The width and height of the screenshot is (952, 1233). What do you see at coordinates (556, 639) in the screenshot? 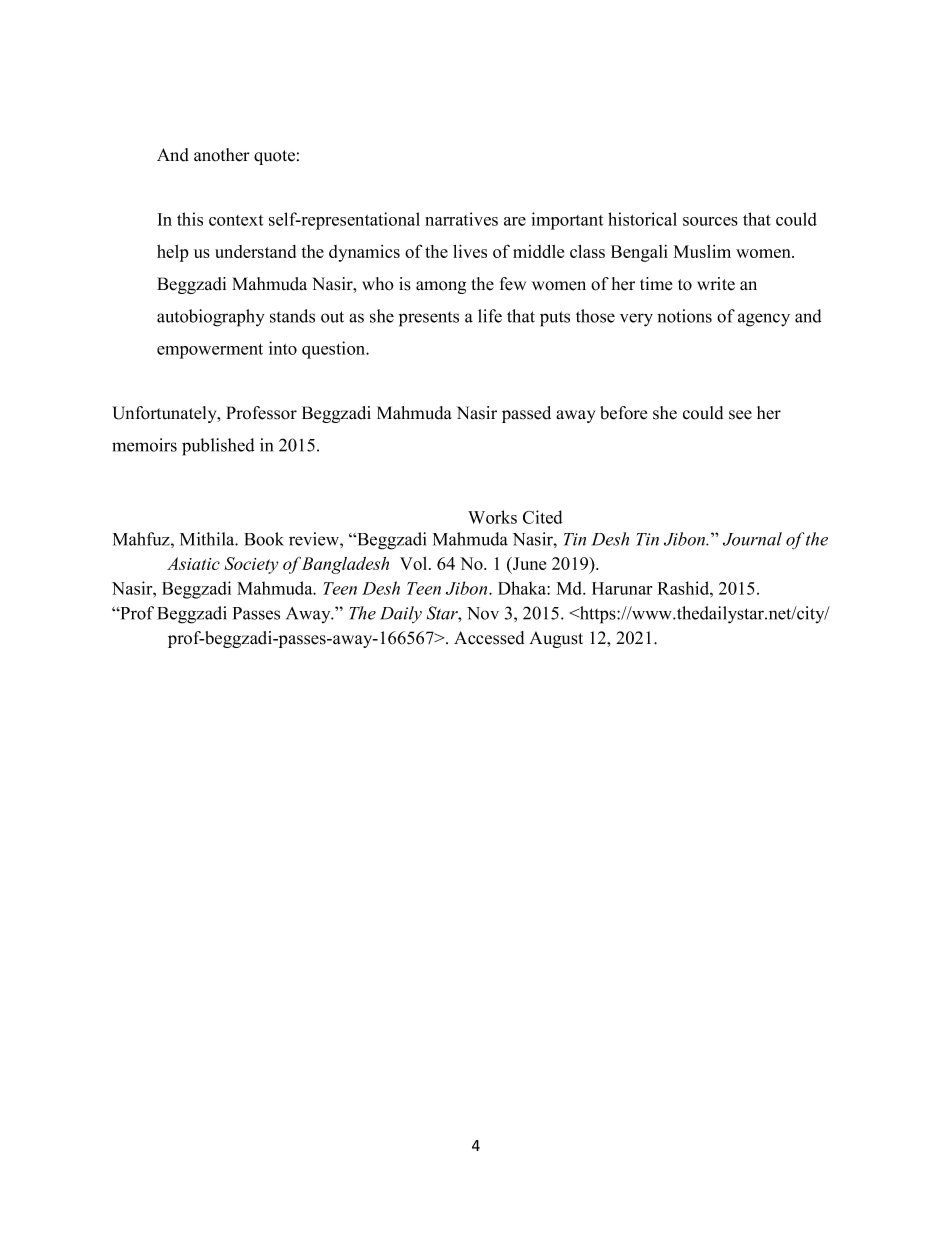
I see `August` at bounding box center [556, 639].
